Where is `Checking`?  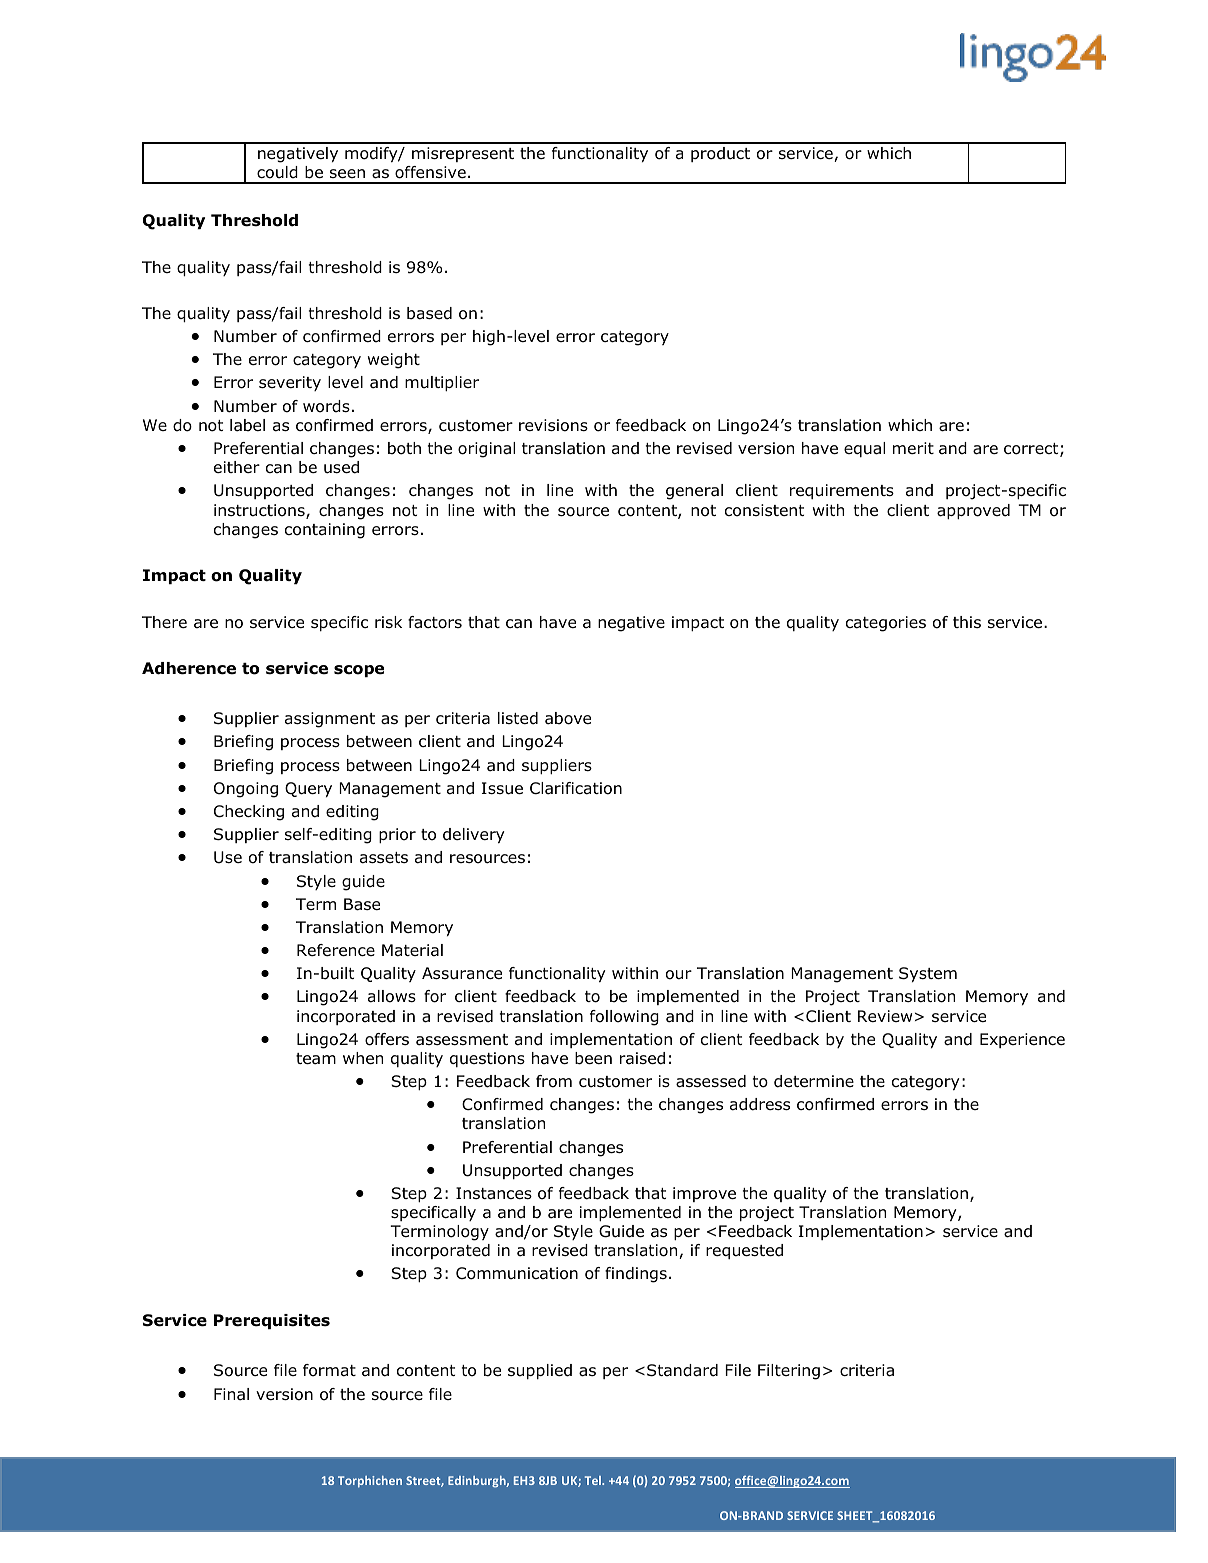
Checking is located at coordinates (249, 813).
